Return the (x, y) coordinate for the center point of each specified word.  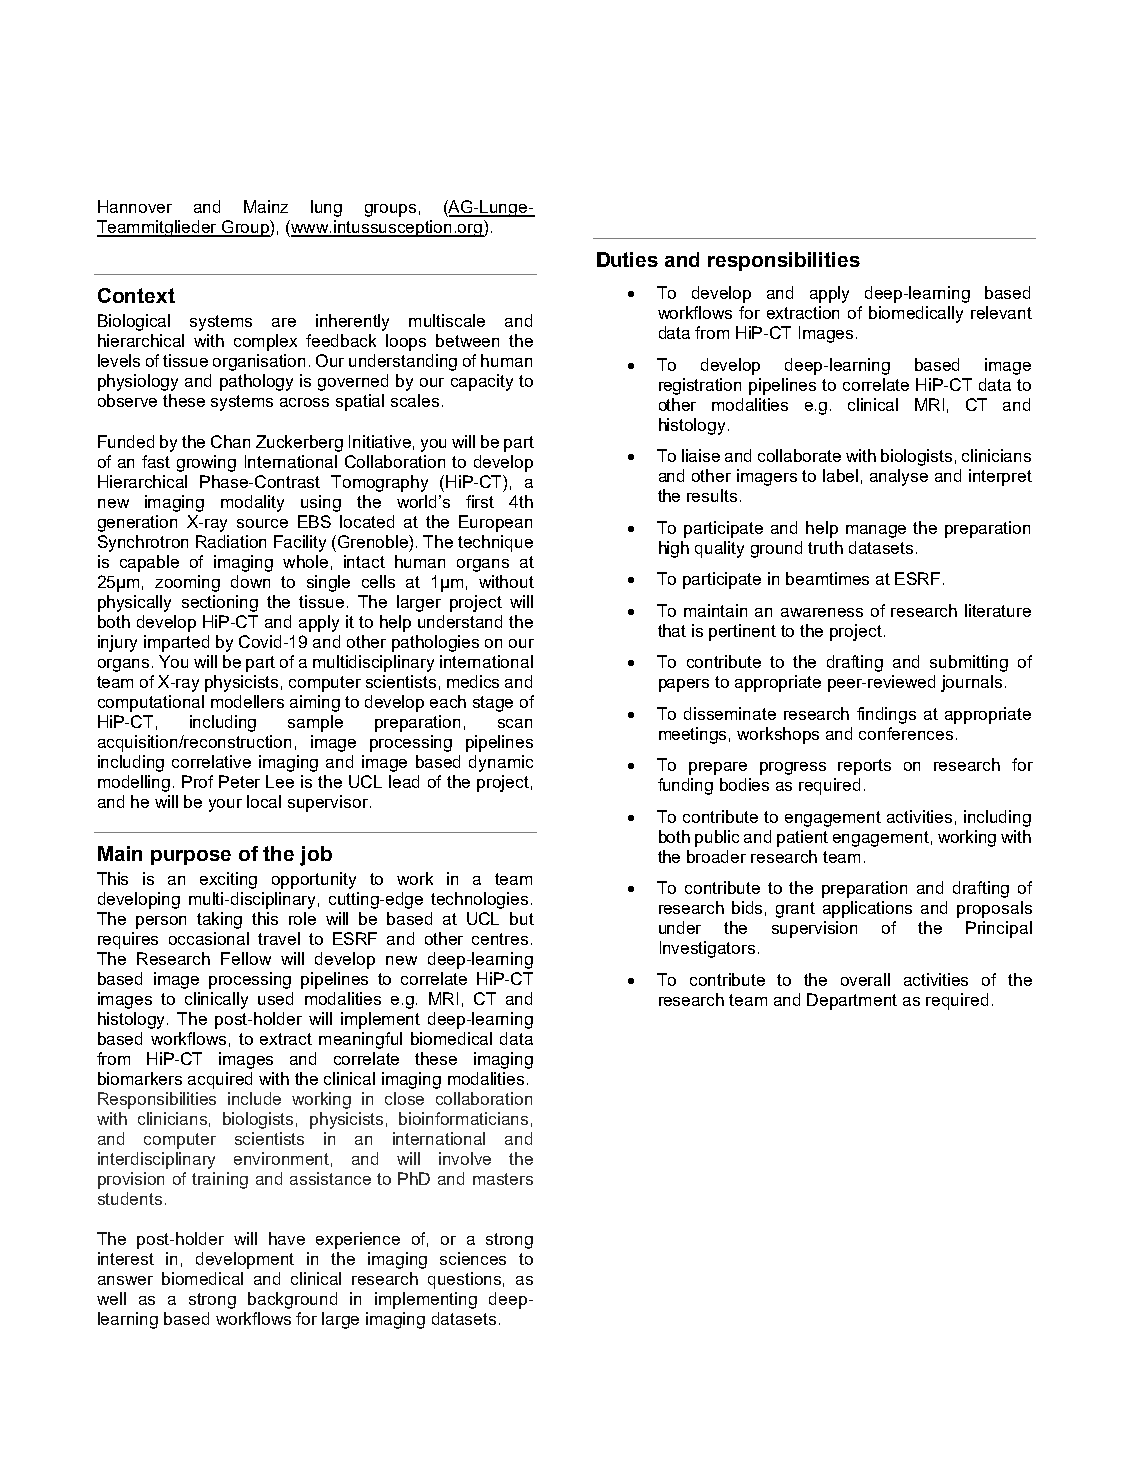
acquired (220, 1080)
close (404, 1098)
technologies (479, 900)
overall (865, 979)
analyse (899, 477)
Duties (627, 259)
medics (473, 681)
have (287, 1238)
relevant (1001, 312)
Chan (230, 441)
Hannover (135, 206)
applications (867, 909)
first (480, 501)
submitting (969, 663)
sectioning (220, 603)
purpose (191, 857)
